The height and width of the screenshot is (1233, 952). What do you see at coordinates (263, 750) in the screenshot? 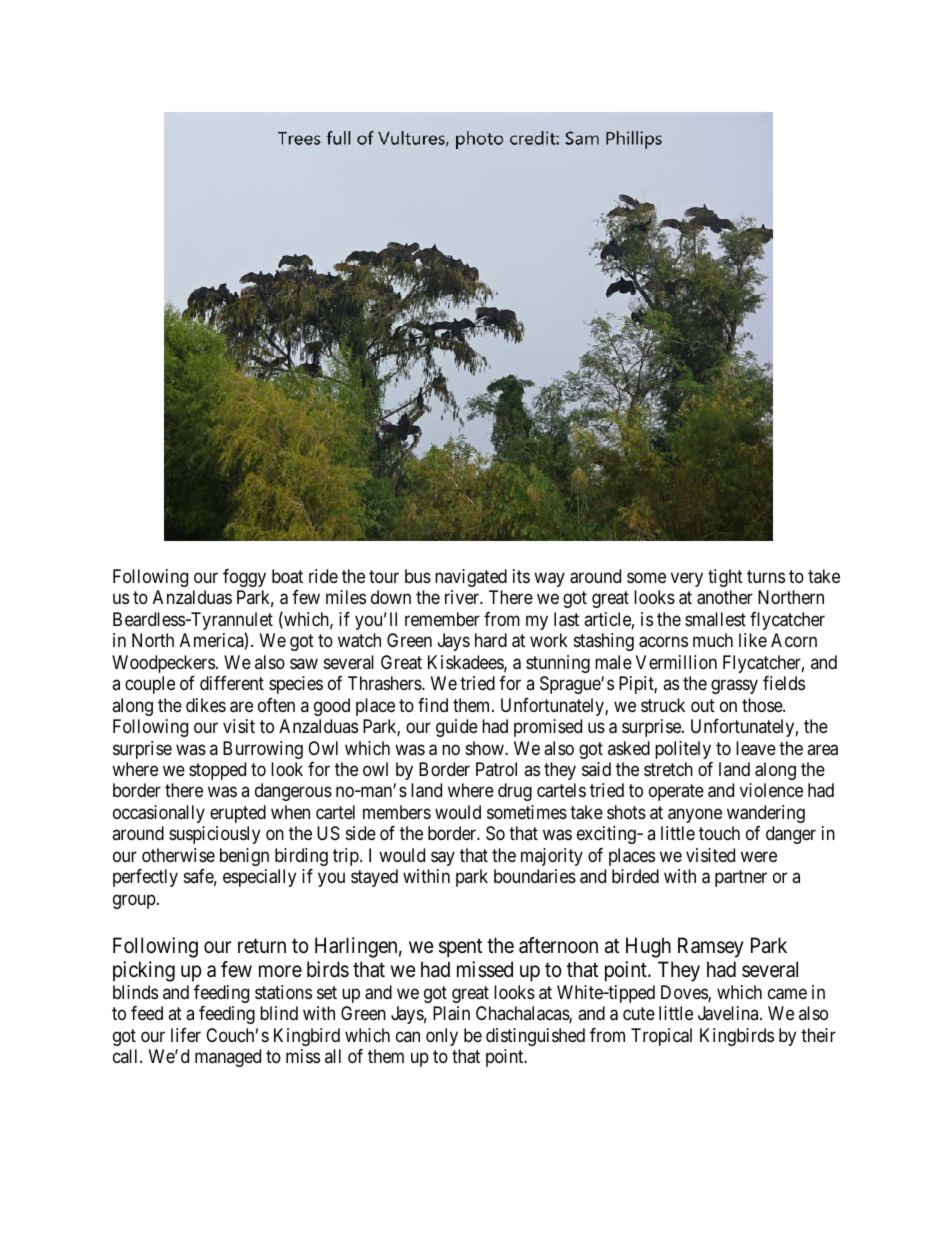
I see `Burrowing` at bounding box center [263, 750].
